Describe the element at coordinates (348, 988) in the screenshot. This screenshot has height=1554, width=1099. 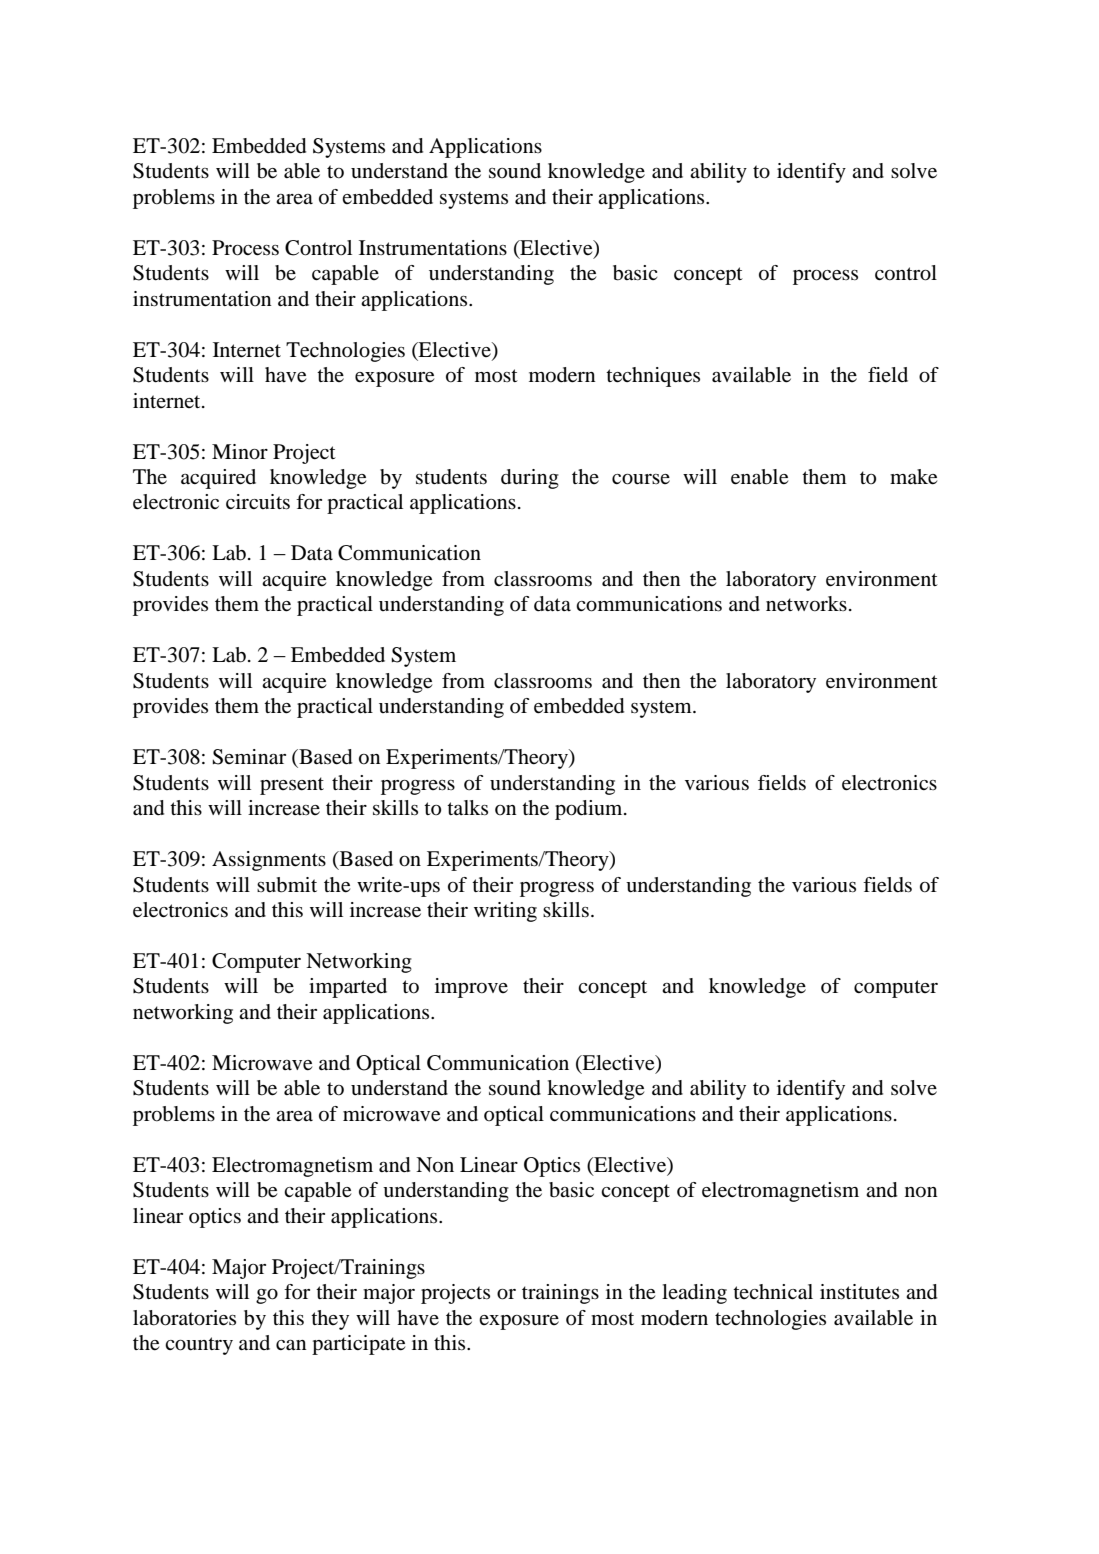
I see `imparted` at that location.
